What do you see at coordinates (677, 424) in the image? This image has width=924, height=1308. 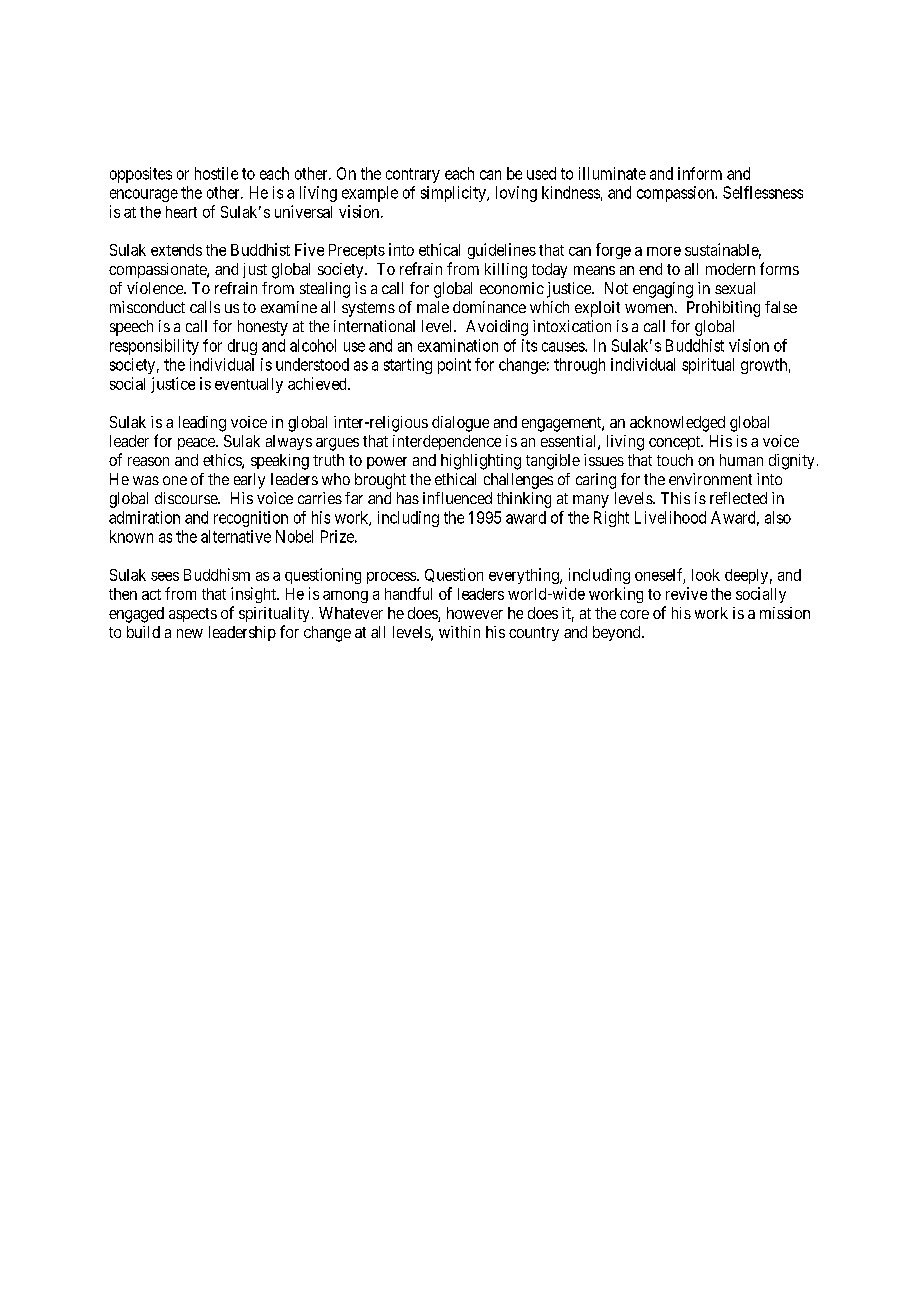 I see `acknowledged` at bounding box center [677, 424].
